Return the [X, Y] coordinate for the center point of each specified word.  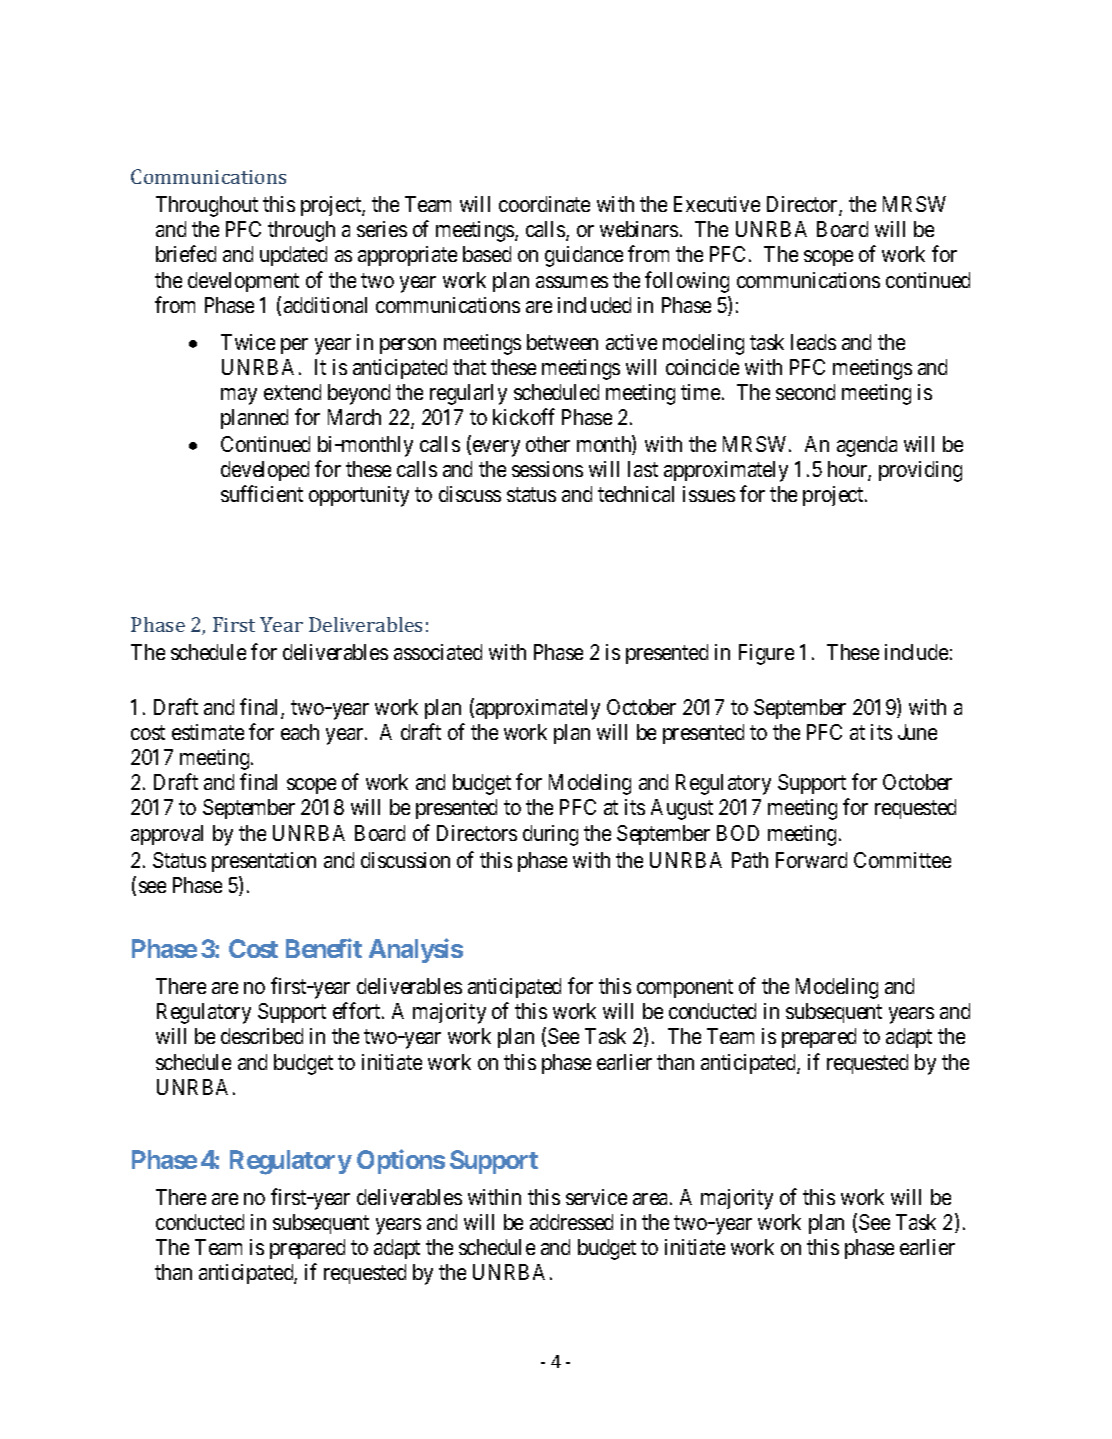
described [262, 1036]
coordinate [544, 204]
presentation [264, 862]
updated [293, 256]
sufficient [262, 494]
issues [709, 494]
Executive [717, 204]
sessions [547, 469]
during [550, 835]
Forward [811, 860]
